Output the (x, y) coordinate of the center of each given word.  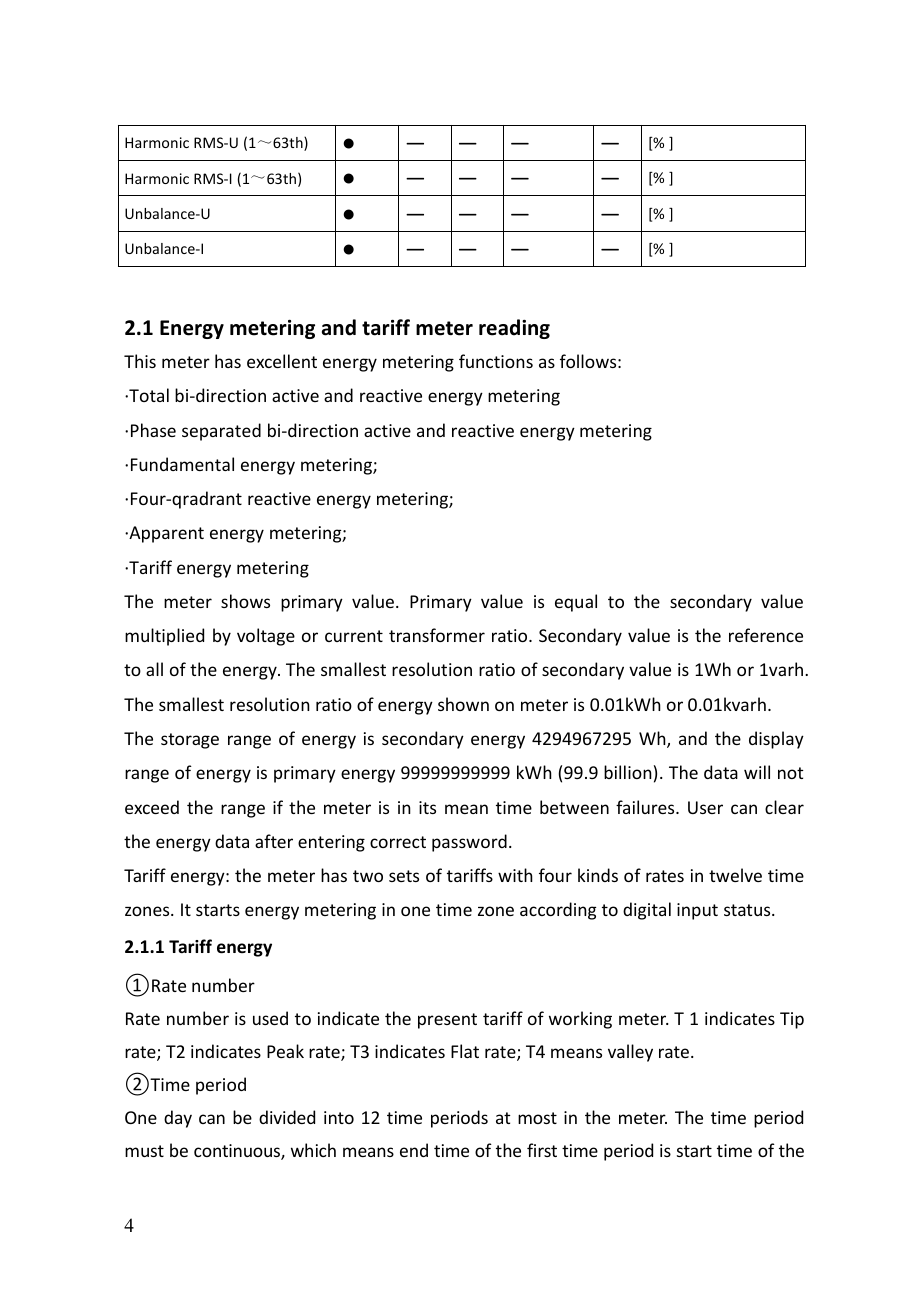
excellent (282, 361)
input (697, 911)
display (776, 740)
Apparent (165, 534)
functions (496, 361)
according (558, 911)
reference (766, 635)
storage (190, 741)
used (270, 1018)
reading (514, 329)
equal (576, 603)
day (178, 1119)
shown (463, 704)
